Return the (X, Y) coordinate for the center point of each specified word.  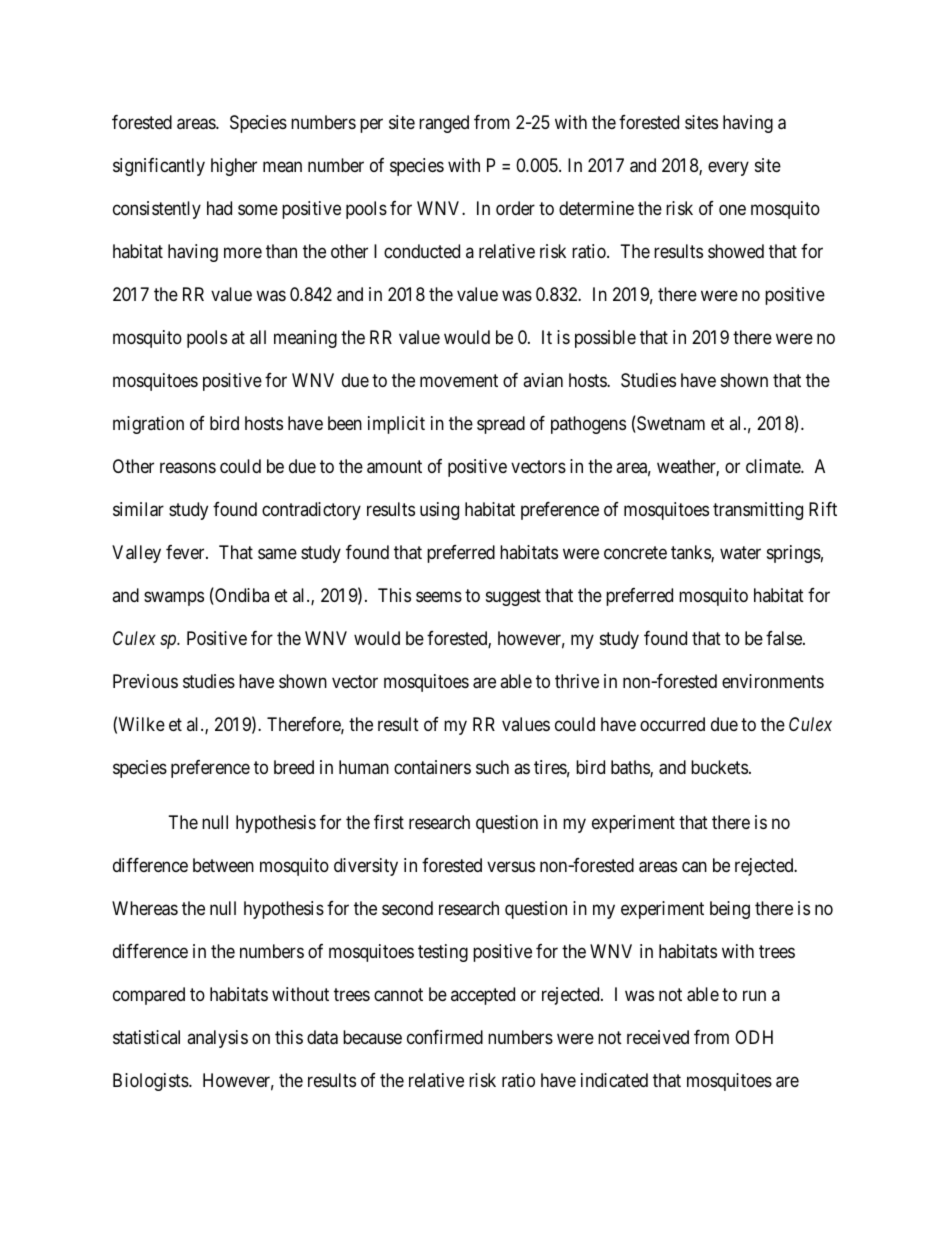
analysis (217, 1039)
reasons (188, 468)
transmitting (758, 511)
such (492, 767)
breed (294, 767)
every (728, 168)
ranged (444, 124)
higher (234, 167)
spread (501, 425)
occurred (672, 724)
